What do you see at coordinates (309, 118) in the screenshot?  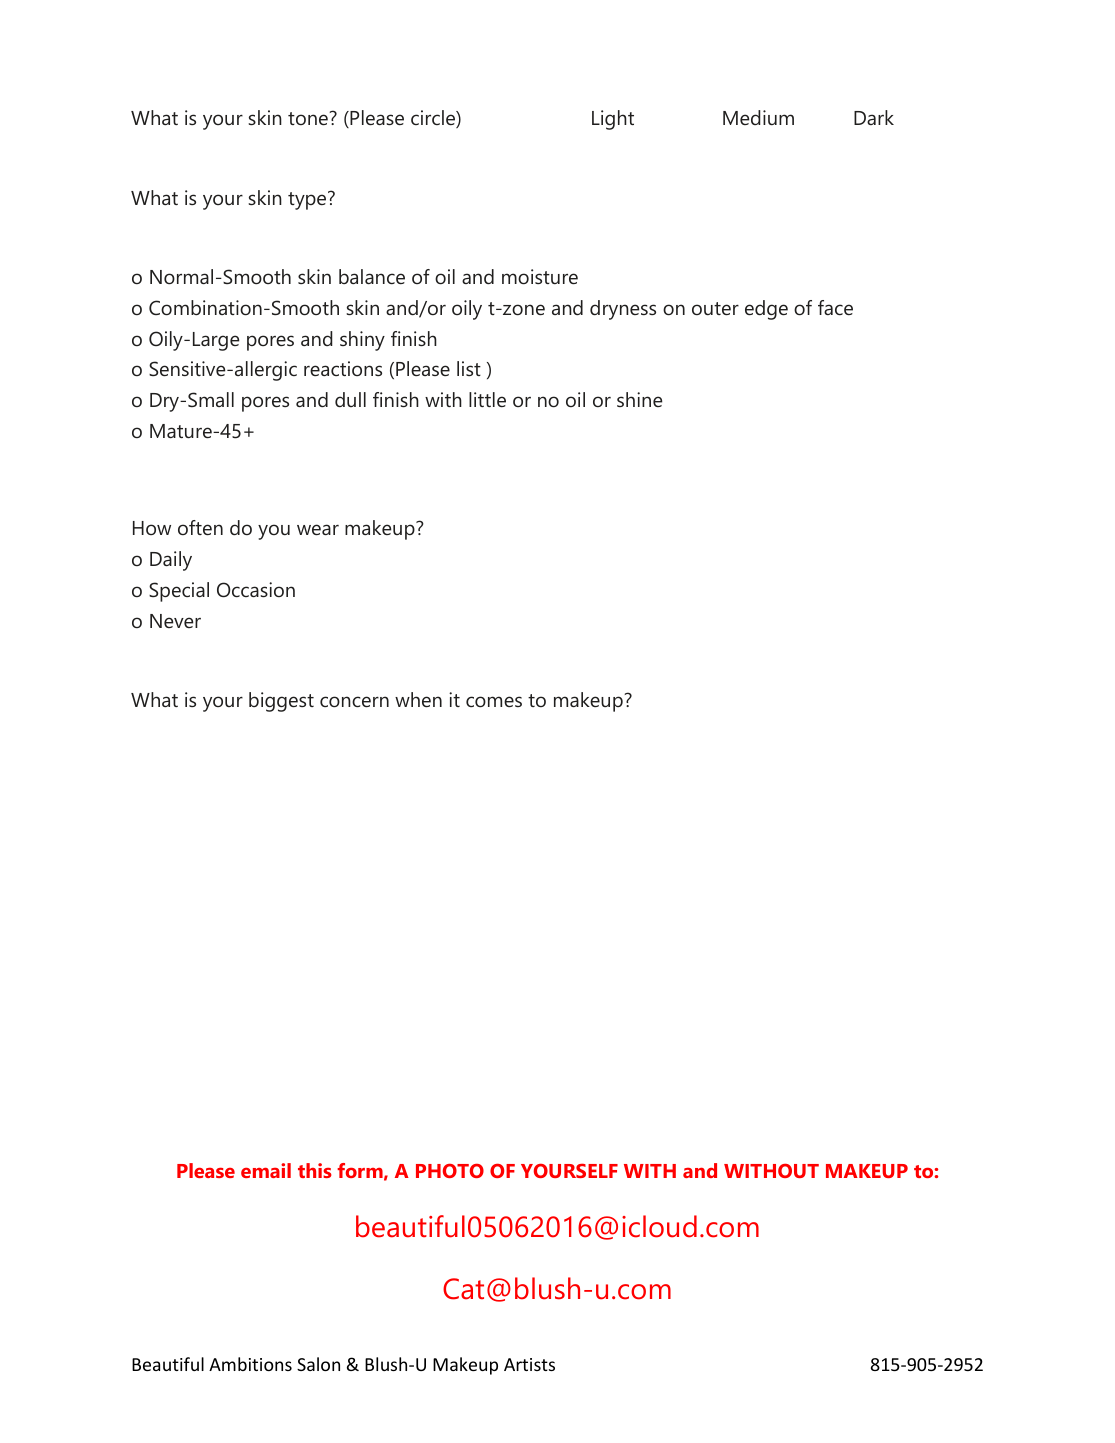 I see `tone` at bounding box center [309, 118].
